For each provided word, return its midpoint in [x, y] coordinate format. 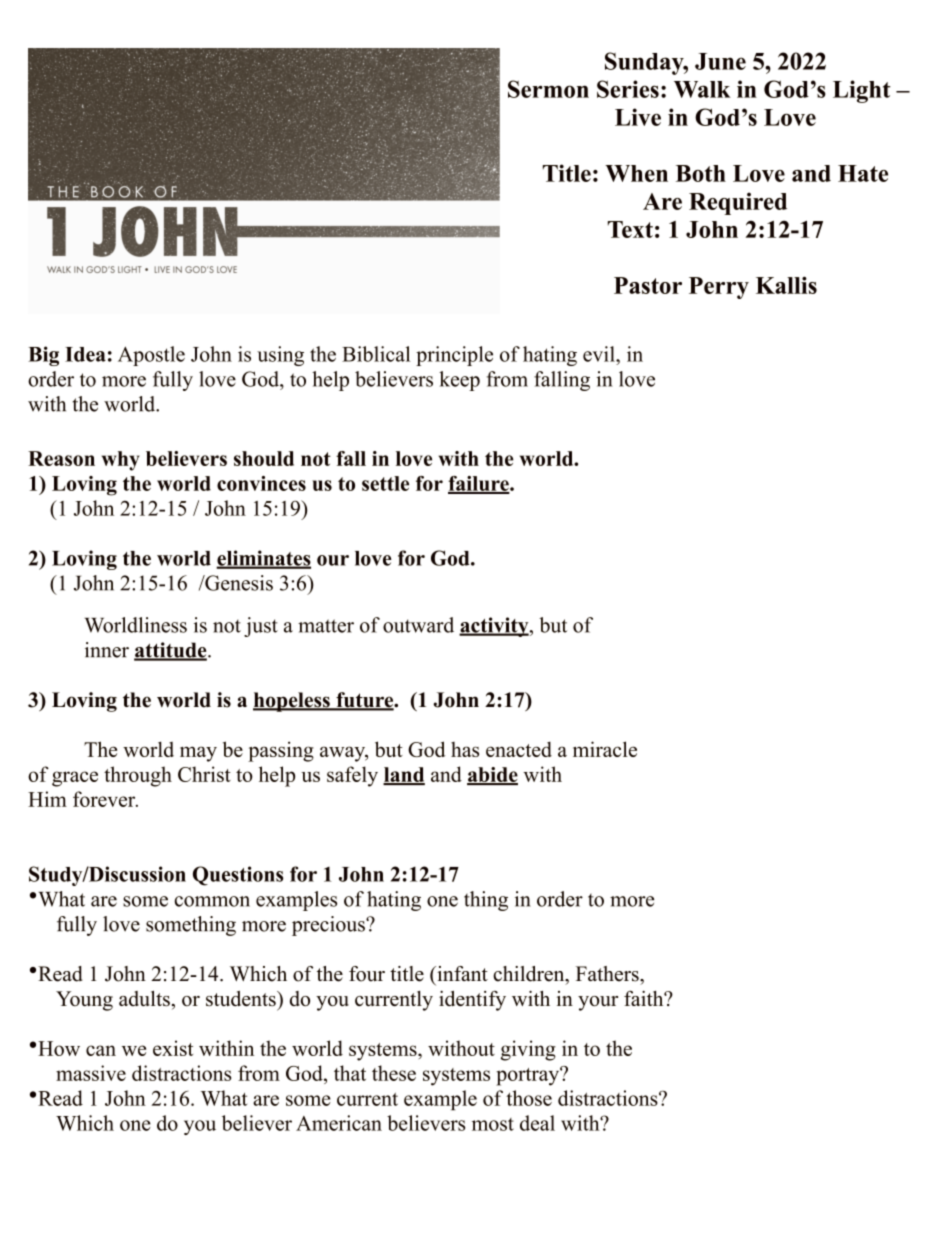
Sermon [548, 89]
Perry [719, 288]
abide [492, 775]
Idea [85, 354]
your [598, 1003]
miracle [605, 749]
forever [105, 799]
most [493, 1124]
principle [454, 356]
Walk [702, 89]
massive [91, 1073]
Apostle [151, 356]
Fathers [608, 974]
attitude [171, 651]
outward [418, 625]
